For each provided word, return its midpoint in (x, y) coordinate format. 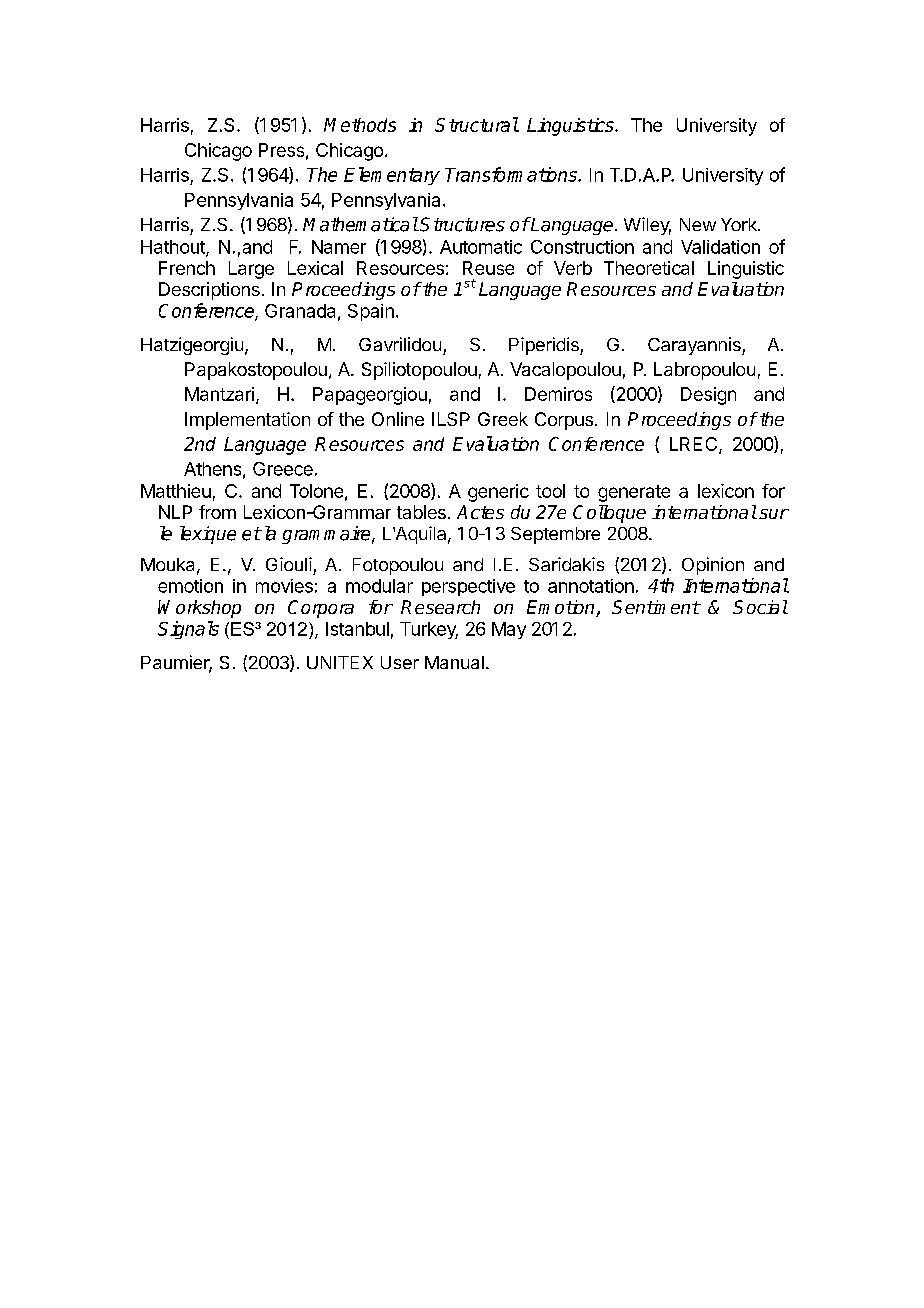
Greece (283, 469)
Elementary (392, 176)
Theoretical (649, 268)
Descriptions (209, 291)
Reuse (488, 268)
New (698, 224)
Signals (188, 630)
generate (634, 493)
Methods (360, 125)
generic (498, 493)
